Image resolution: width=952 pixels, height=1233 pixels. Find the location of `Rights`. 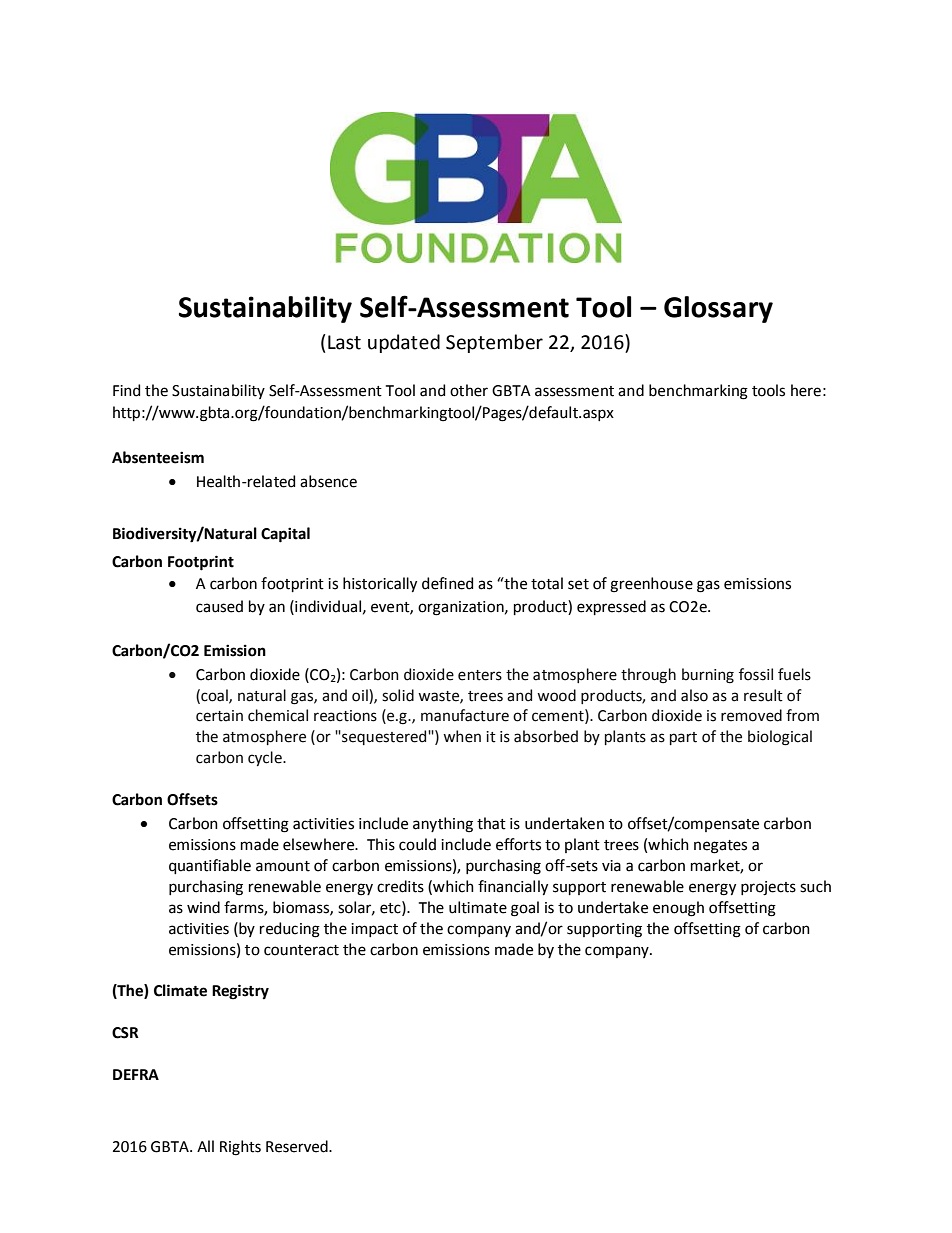

Rights is located at coordinates (240, 1148).
